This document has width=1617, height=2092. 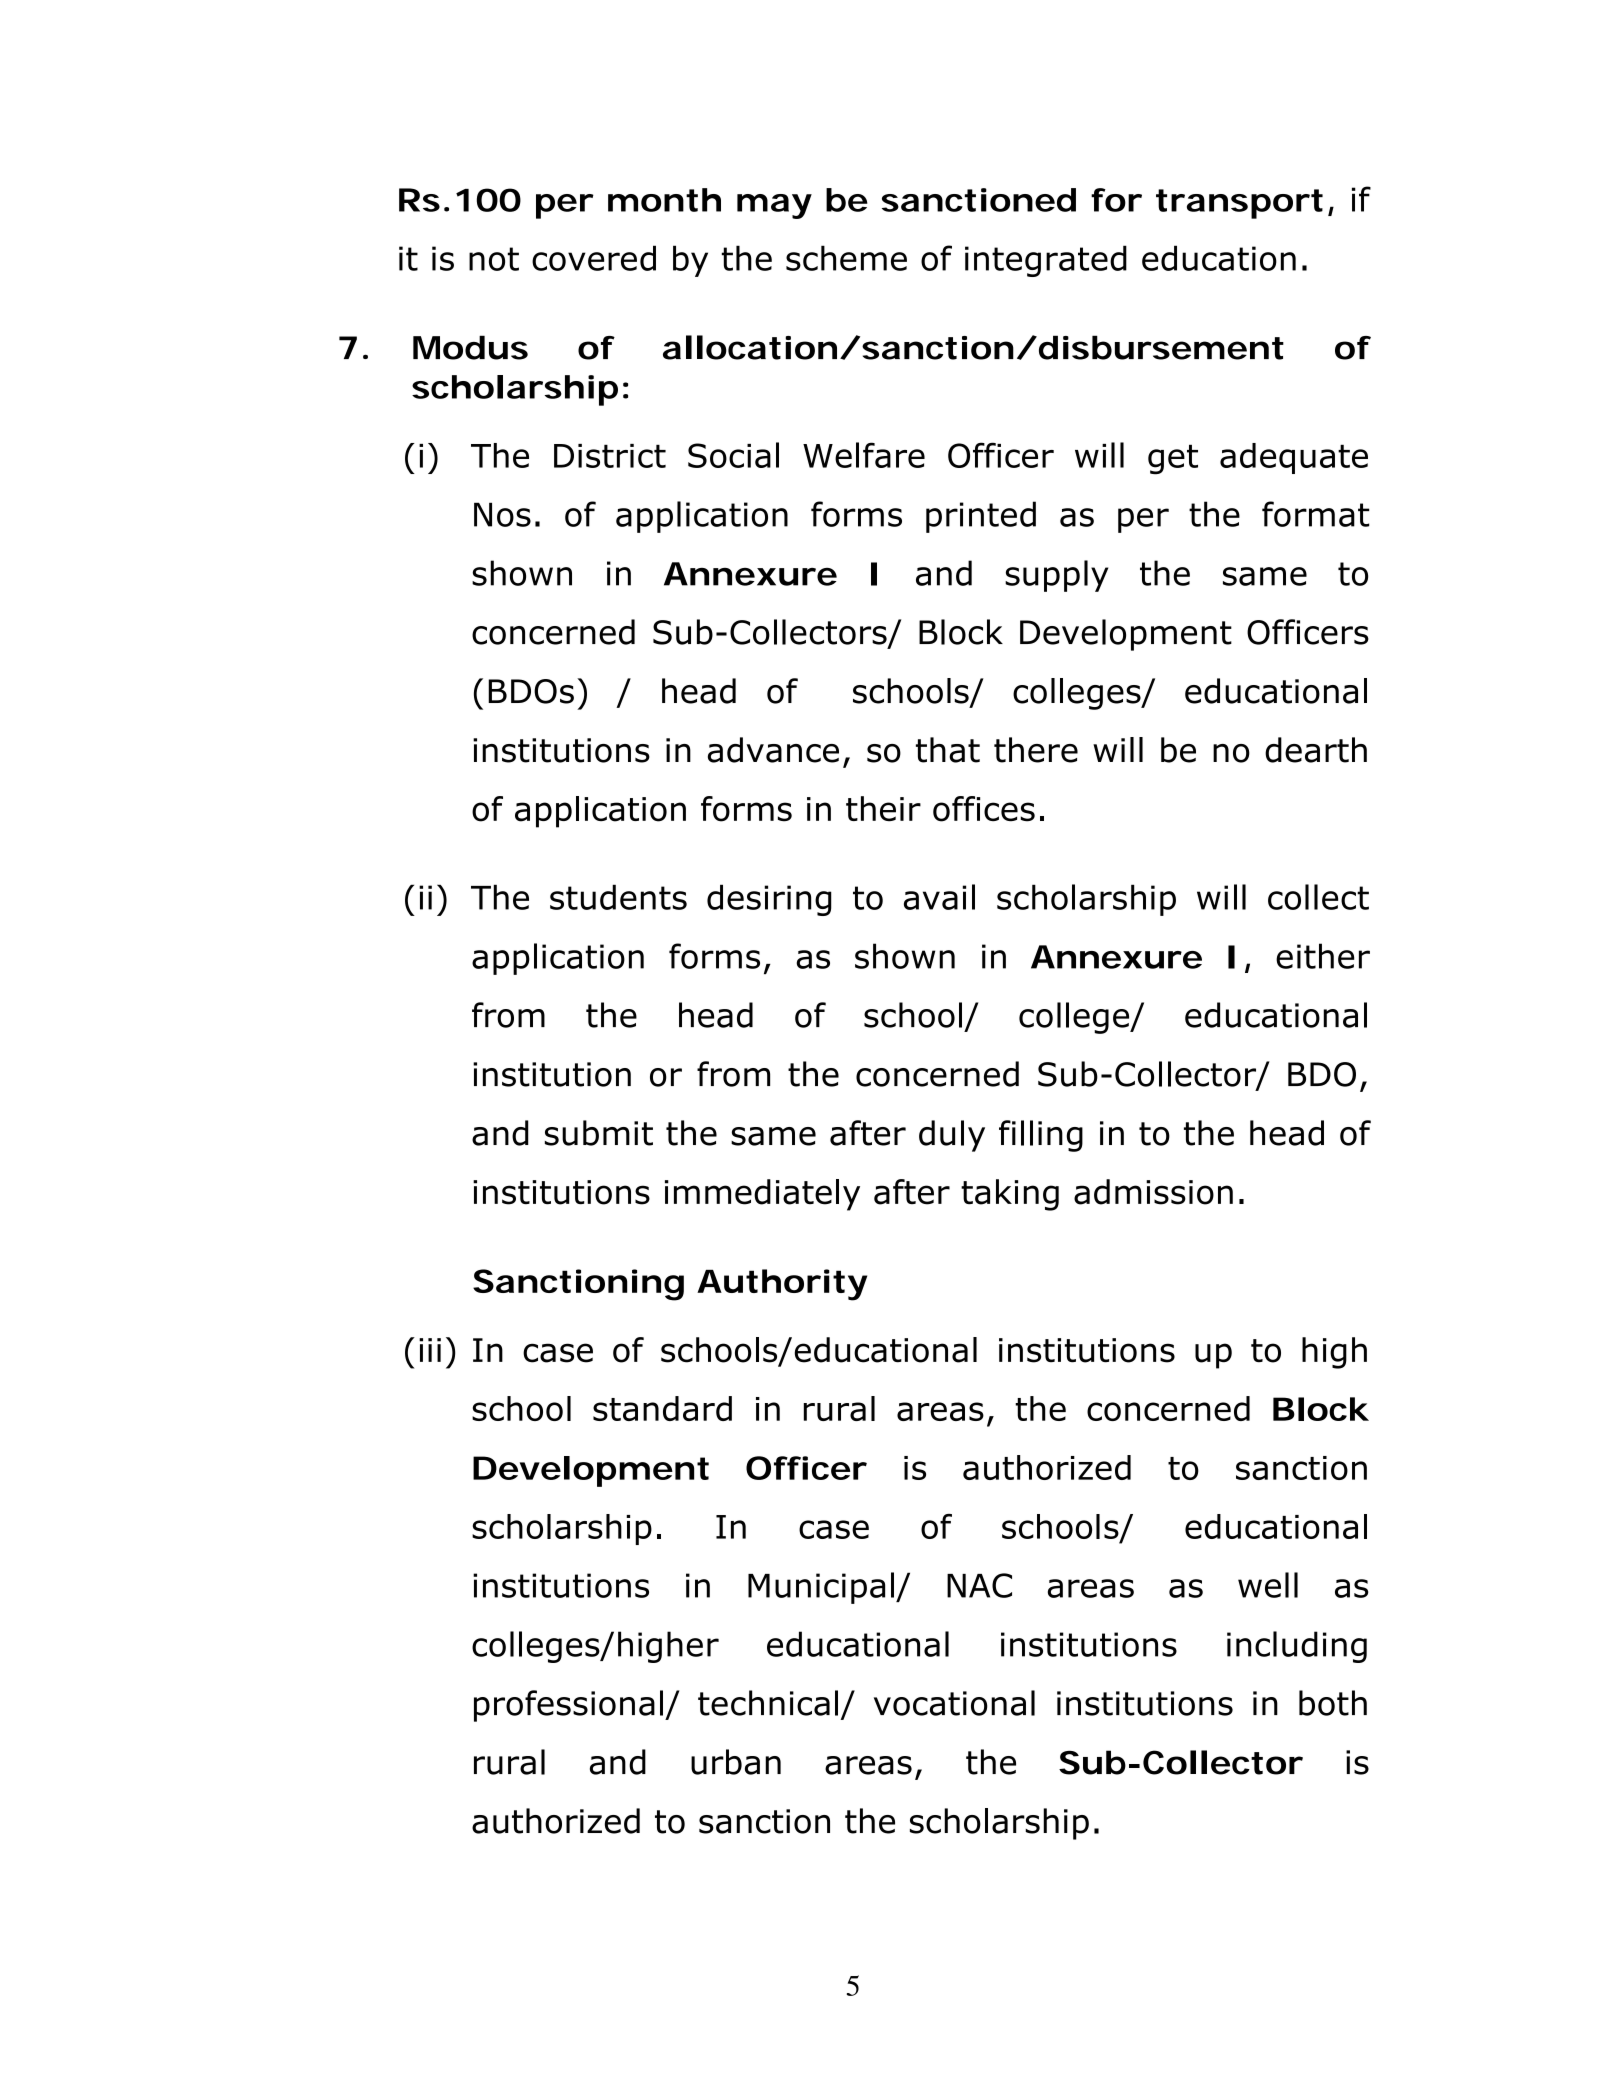 I want to click on scheme, so click(x=846, y=258).
